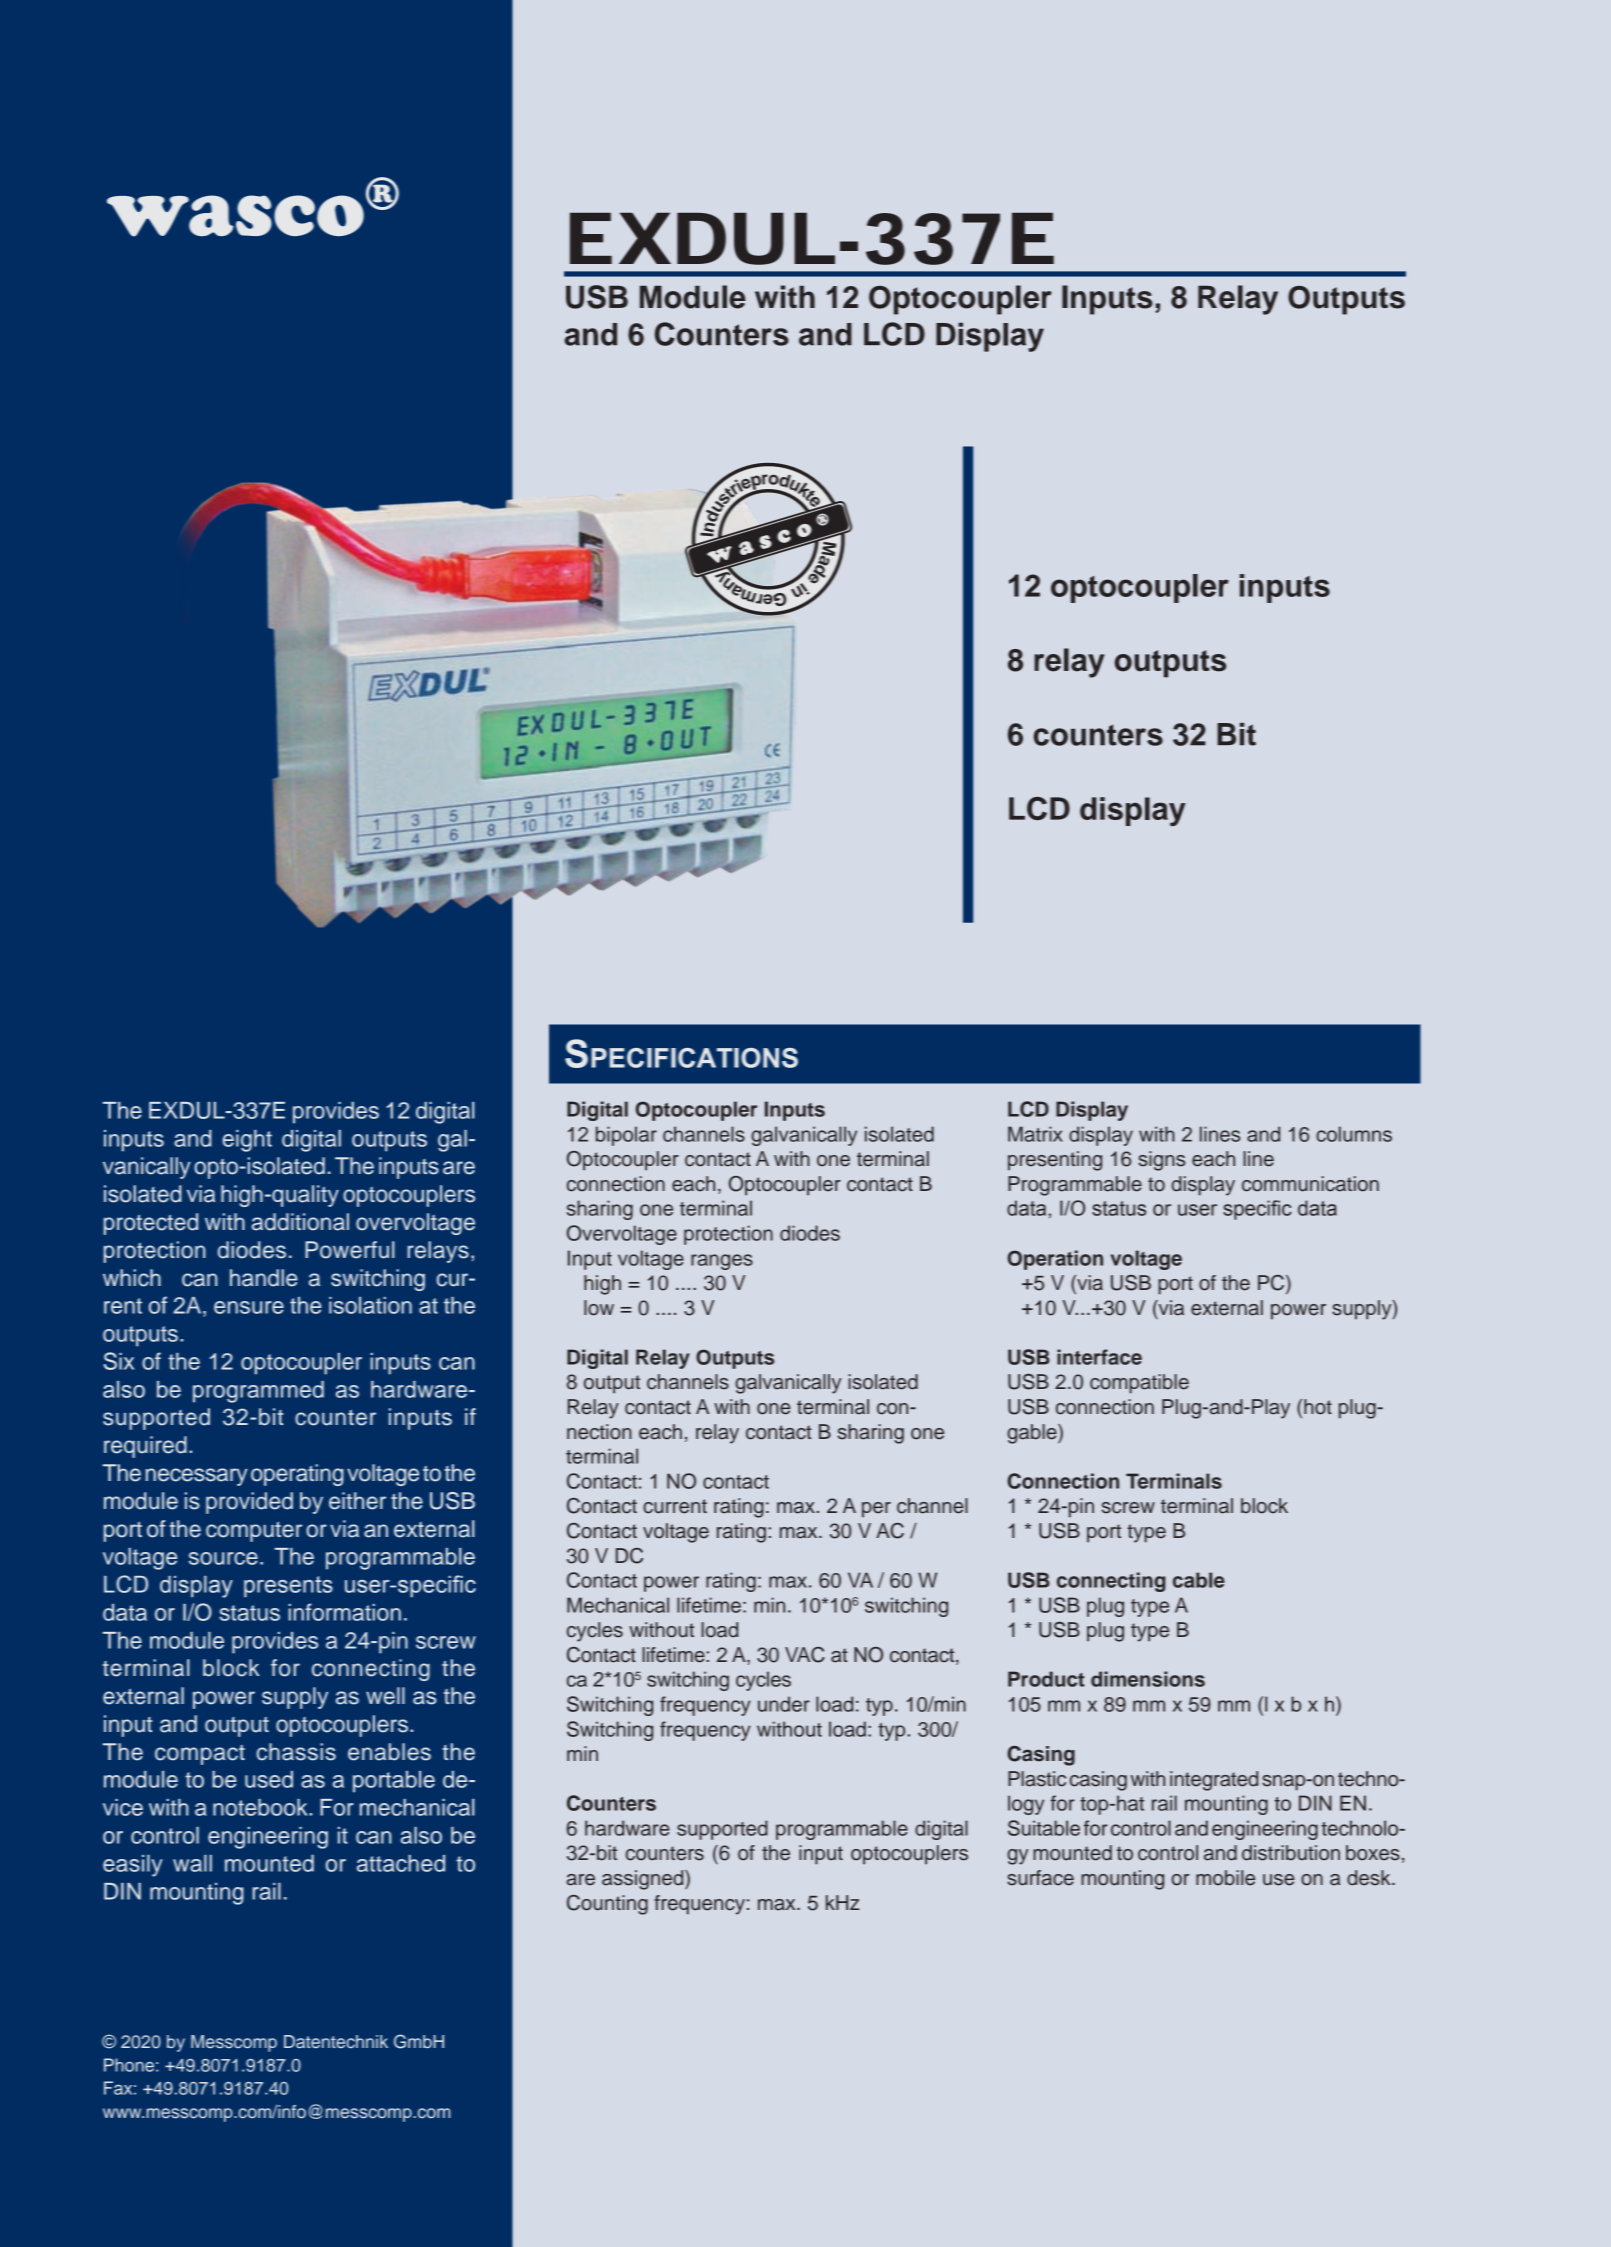 The image size is (1611, 2247). I want to click on mobile, so click(1225, 1878).
